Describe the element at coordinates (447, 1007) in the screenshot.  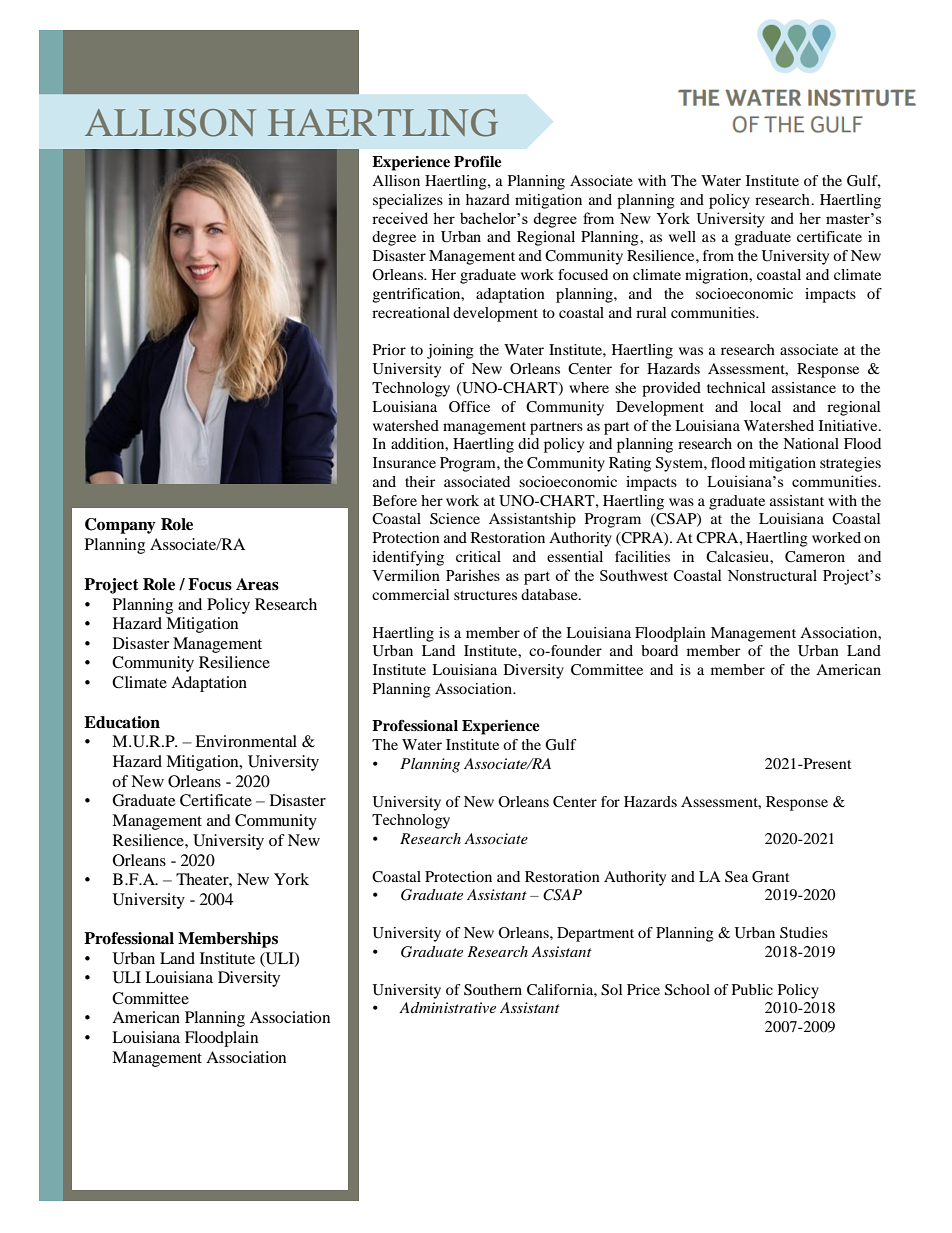
I see `Administrative` at that location.
